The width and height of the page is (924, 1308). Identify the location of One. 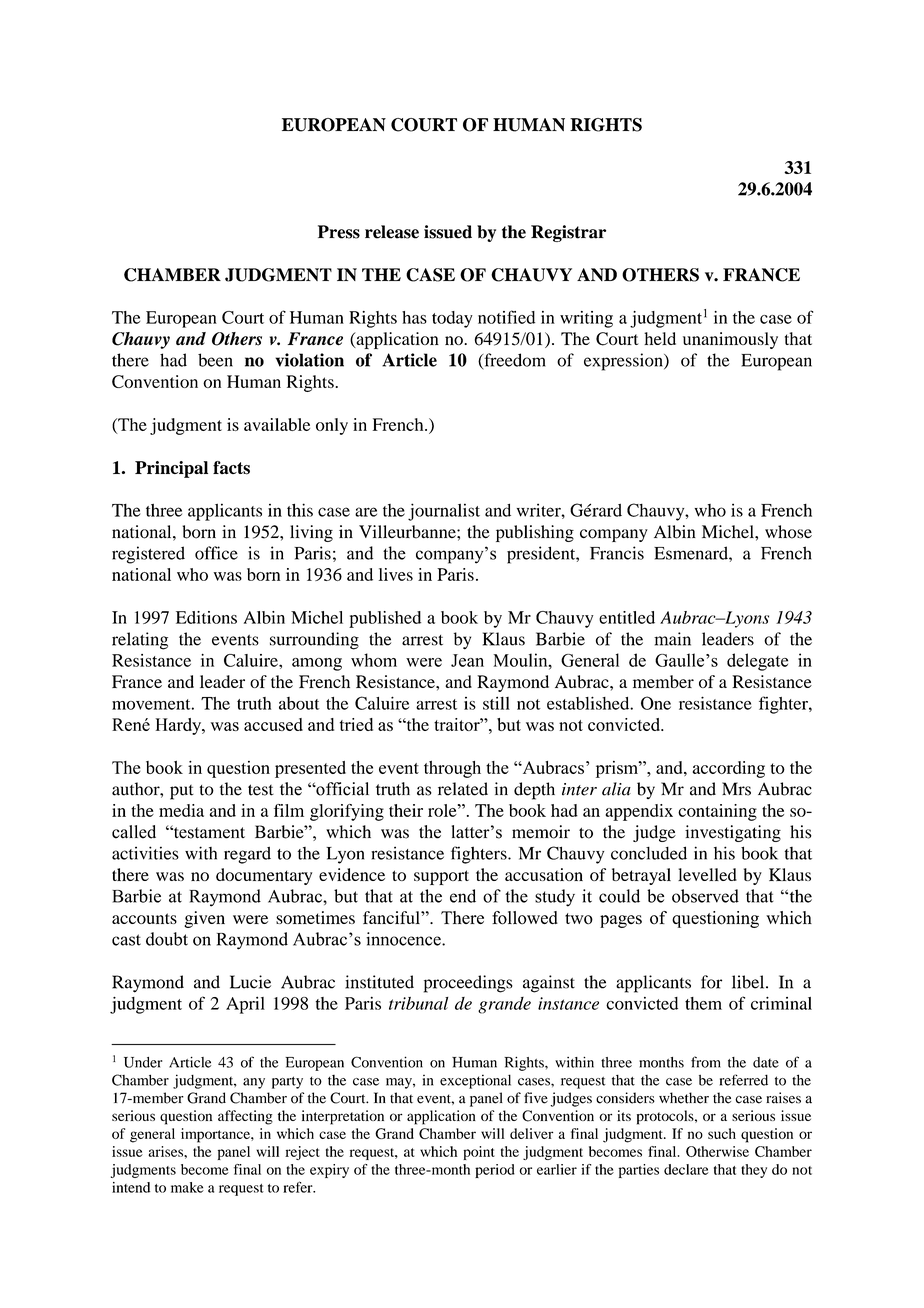
(656, 703).
